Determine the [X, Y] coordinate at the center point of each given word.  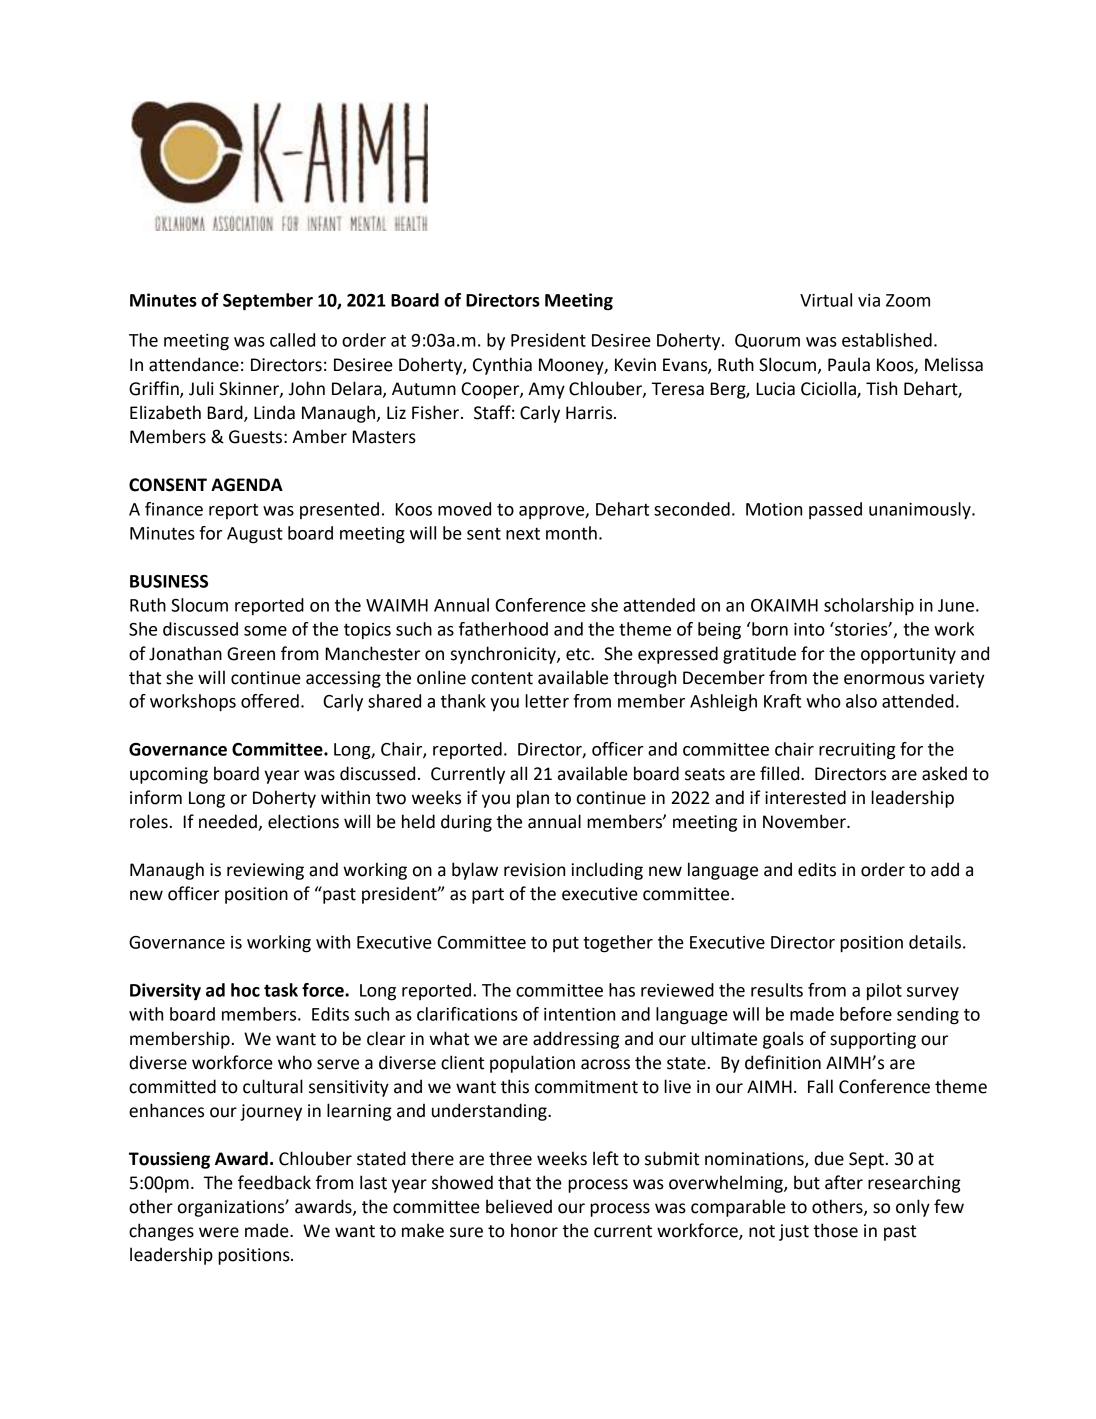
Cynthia [502, 366]
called [292, 340]
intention [579, 1014]
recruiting [857, 751]
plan [533, 799]
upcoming [169, 775]
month [571, 533]
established [887, 340]
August [255, 535]
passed [835, 510]
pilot [884, 991]
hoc [245, 990]
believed [519, 1206]
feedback [274, 1182]
